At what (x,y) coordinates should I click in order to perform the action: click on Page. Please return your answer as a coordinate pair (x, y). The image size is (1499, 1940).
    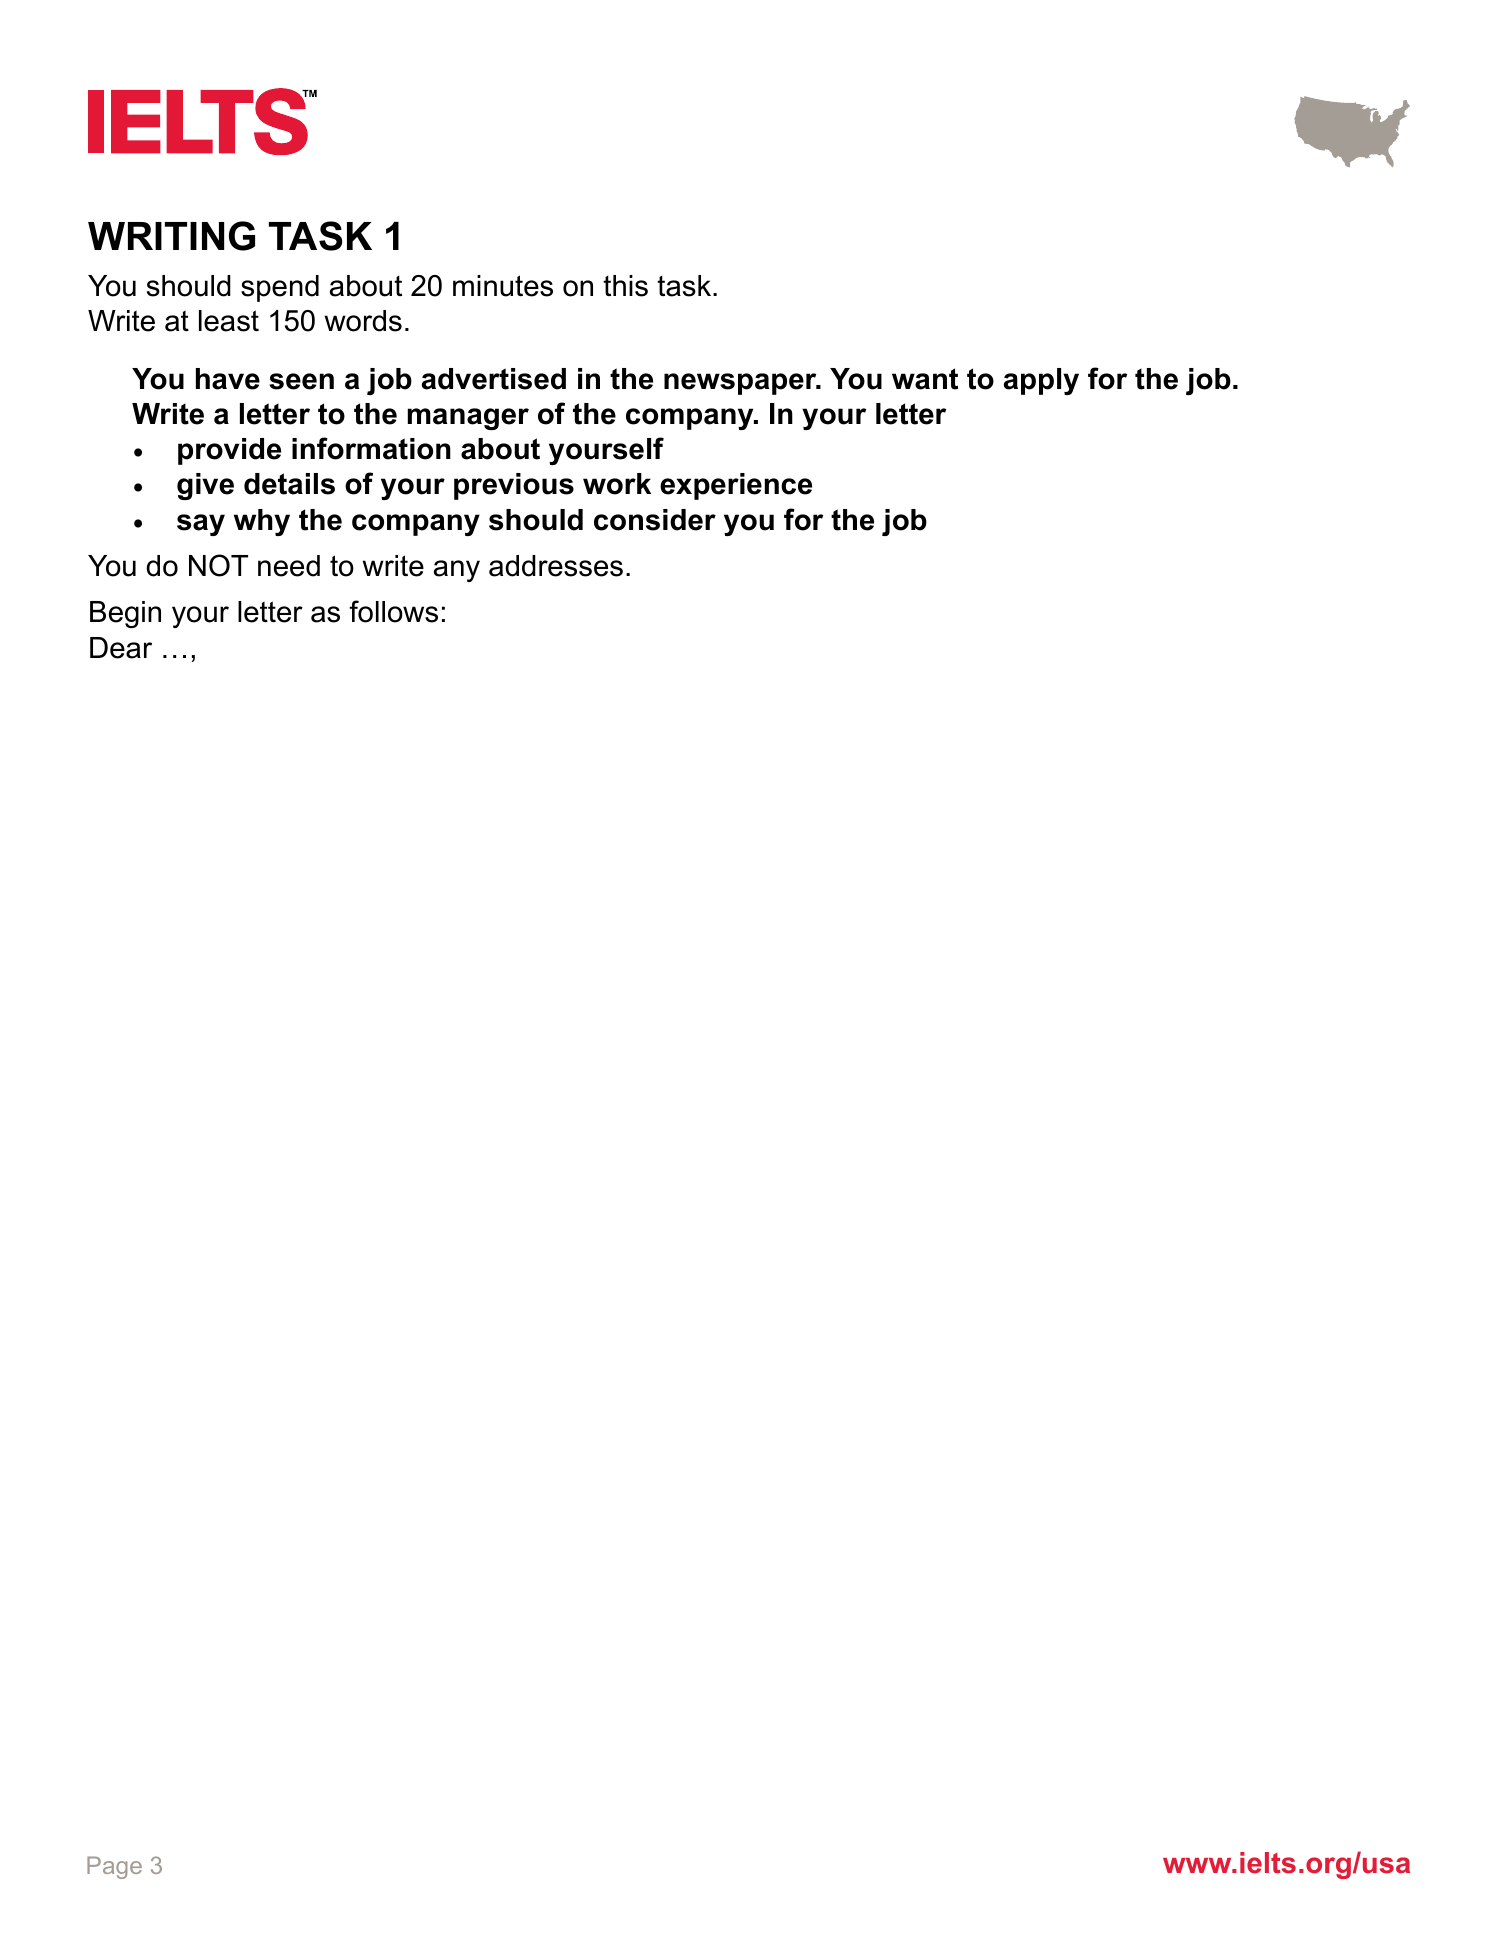
    Looking at the image, I should click on (114, 1867).
